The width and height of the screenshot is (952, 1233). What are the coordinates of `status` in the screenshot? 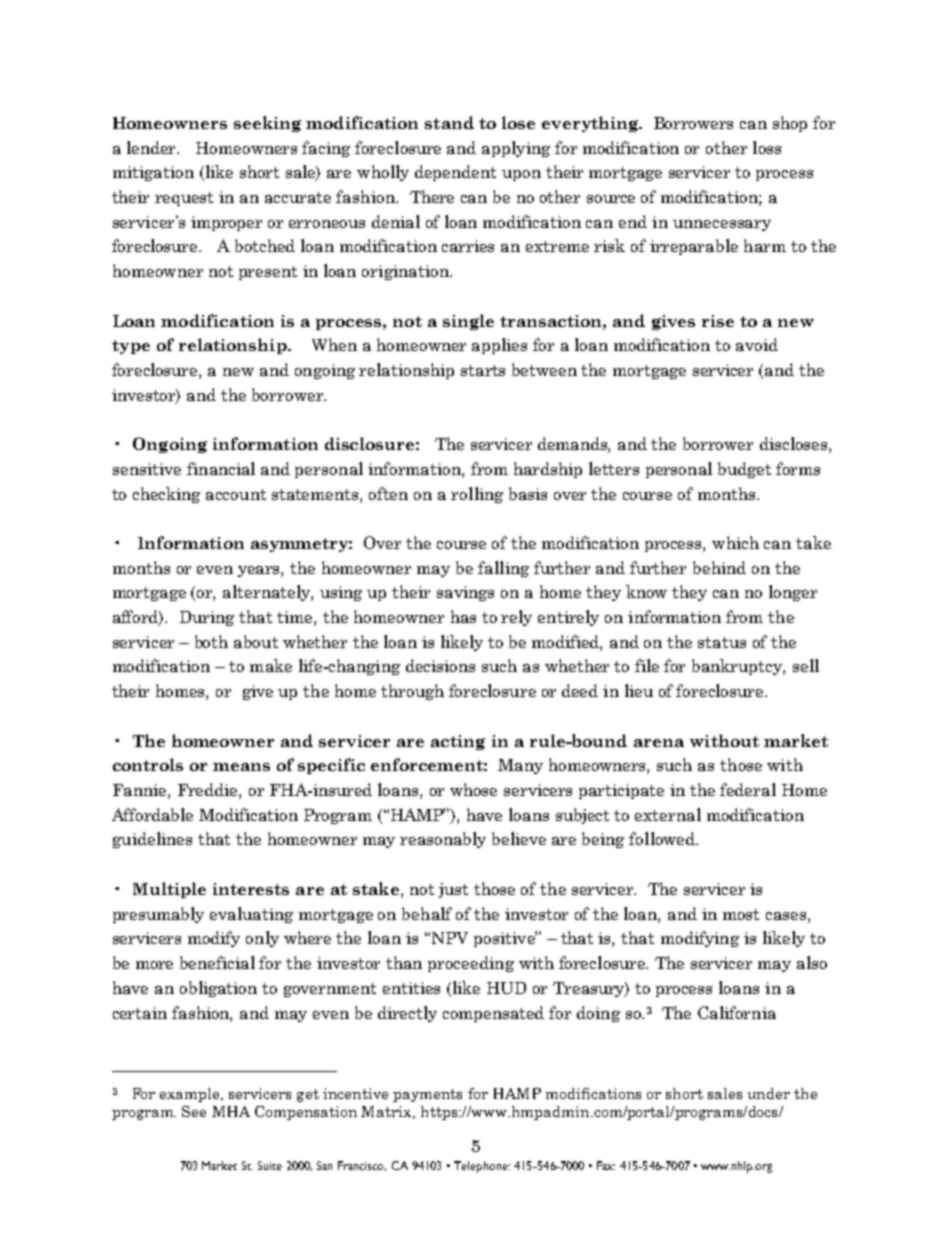 It's located at (722, 642).
